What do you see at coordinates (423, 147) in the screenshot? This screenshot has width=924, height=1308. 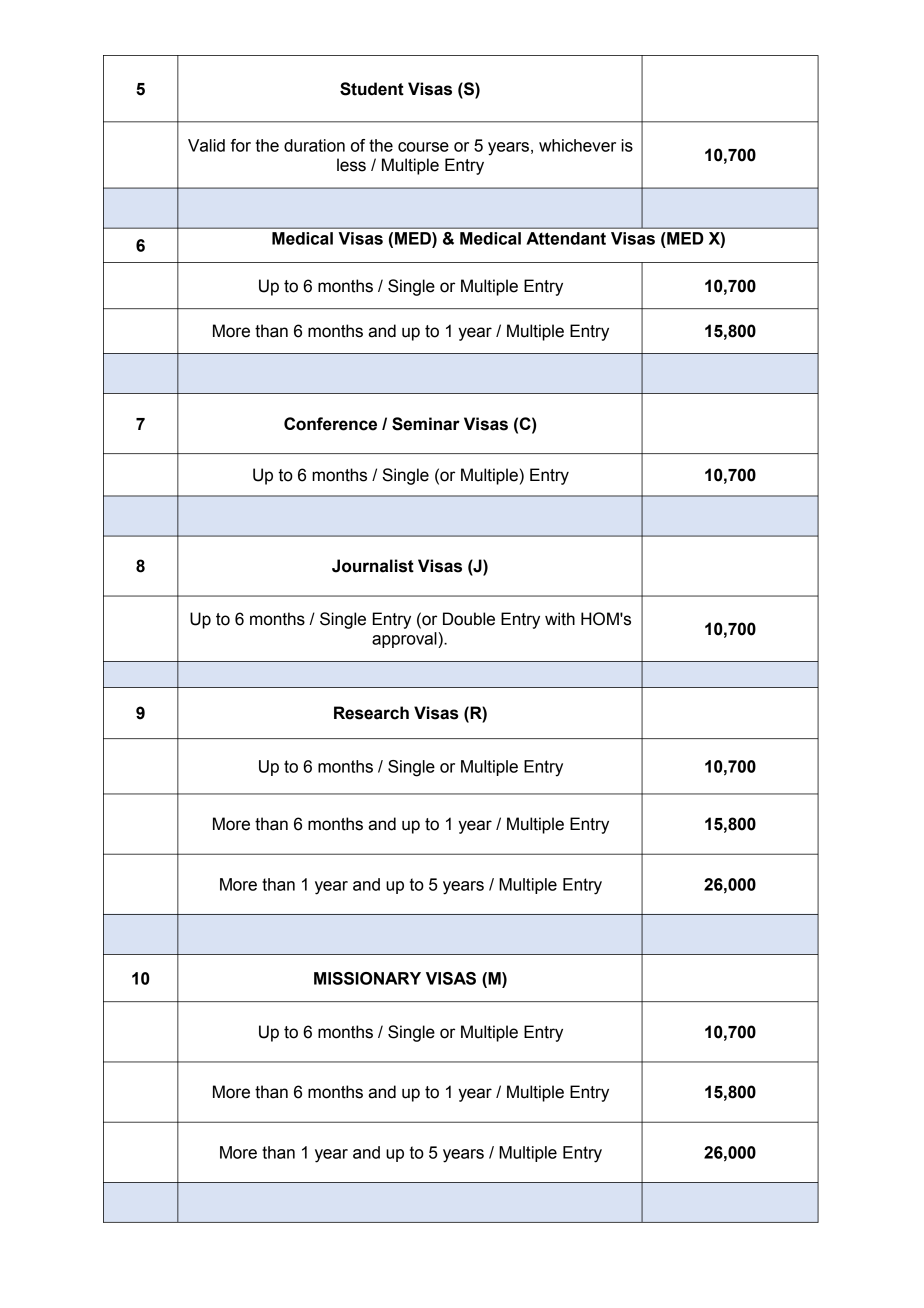 I see `course` at bounding box center [423, 147].
